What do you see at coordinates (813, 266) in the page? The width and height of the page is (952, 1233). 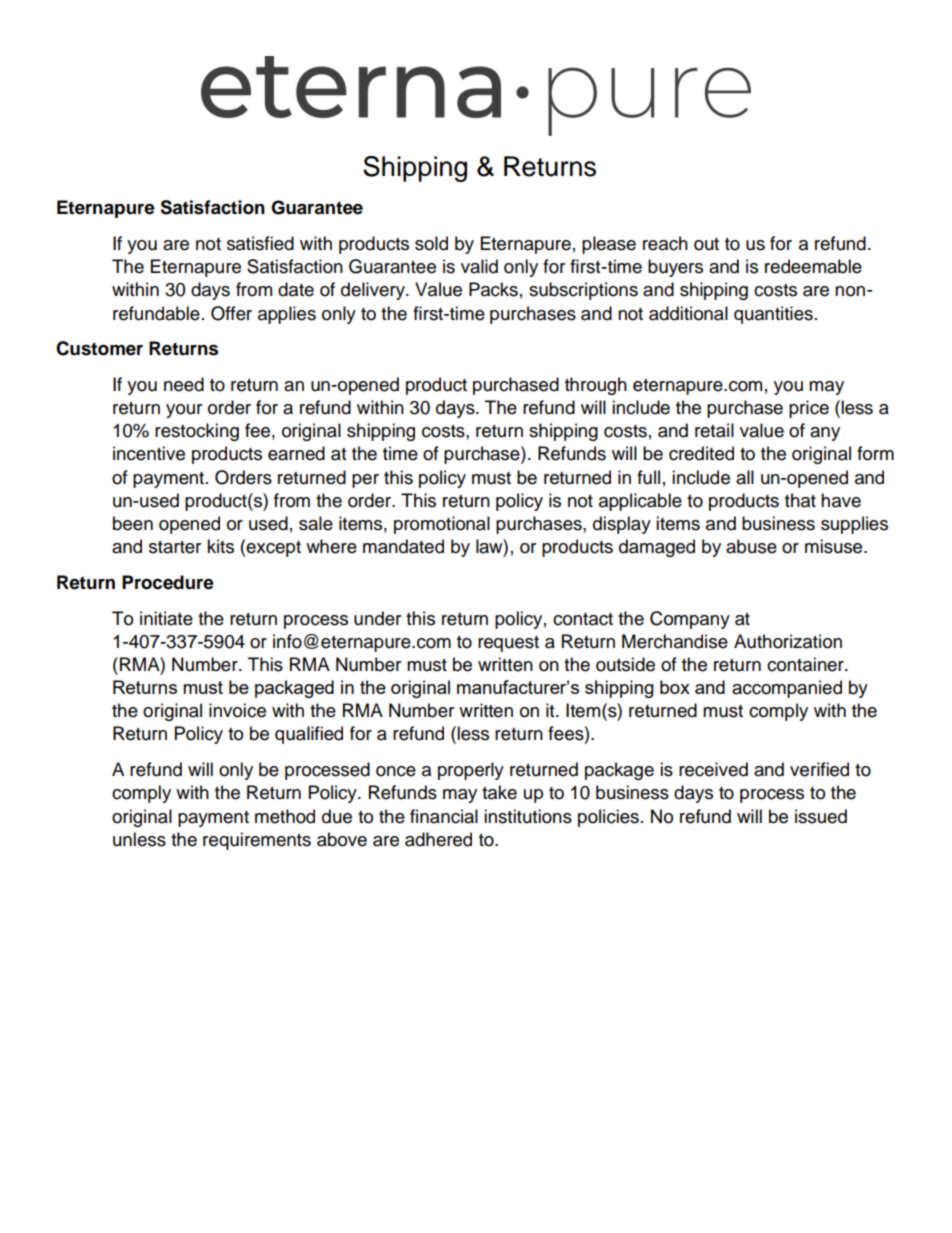 I see `redeemable` at bounding box center [813, 266].
